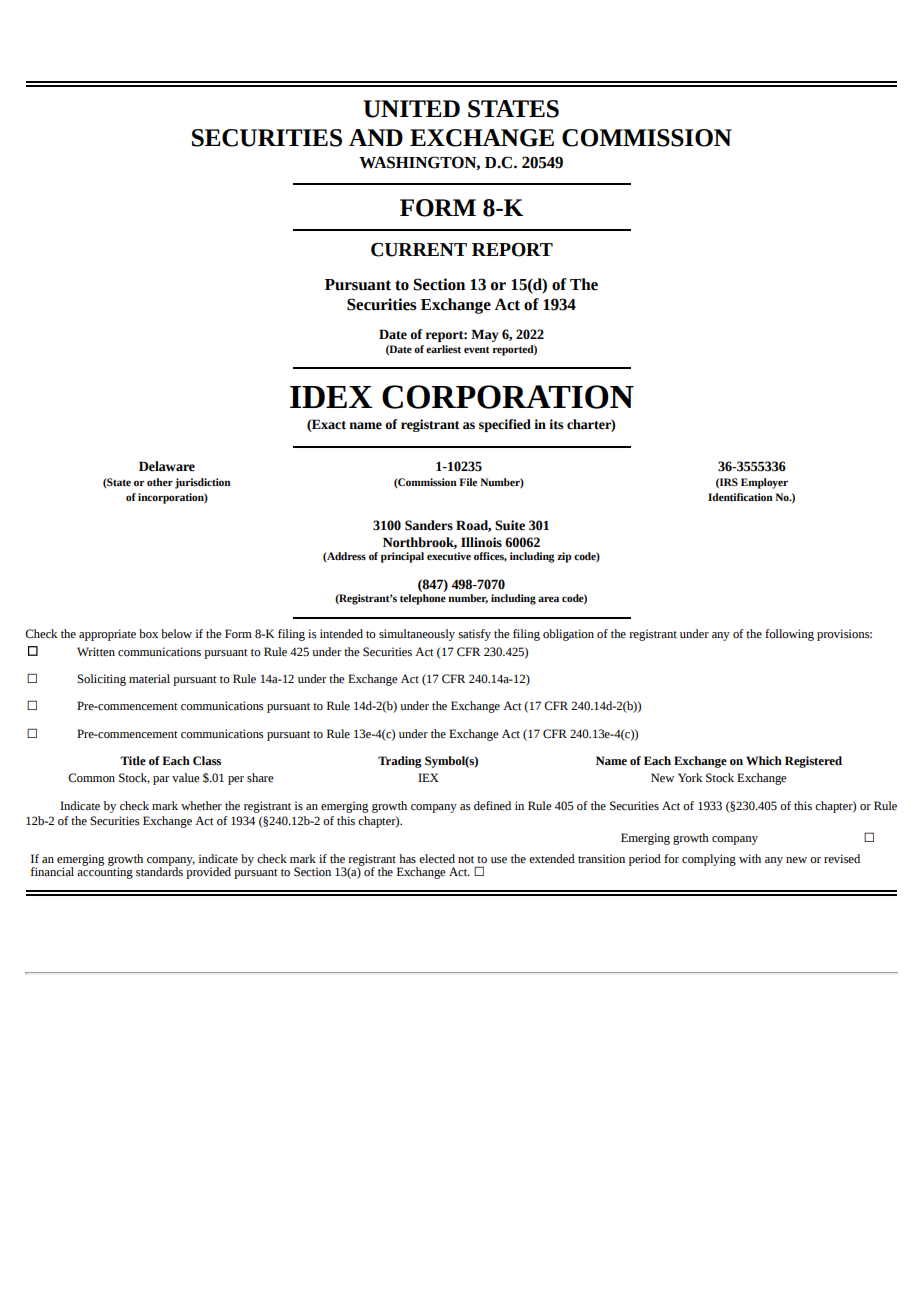 This screenshot has width=924, height=1308. I want to click on File, so click(468, 482).
